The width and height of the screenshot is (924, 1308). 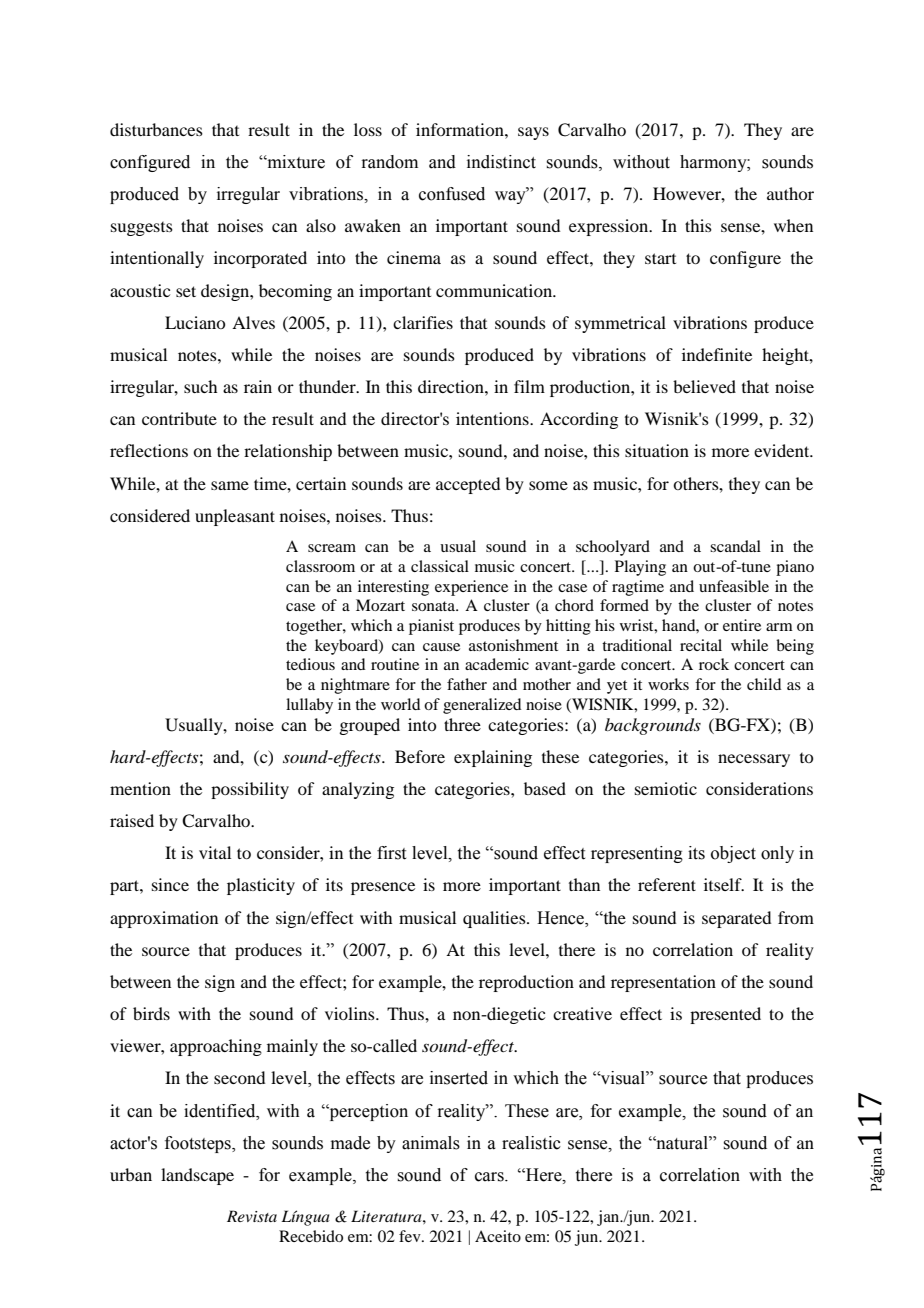 What do you see at coordinates (733, 854) in the screenshot?
I see `object` at bounding box center [733, 854].
